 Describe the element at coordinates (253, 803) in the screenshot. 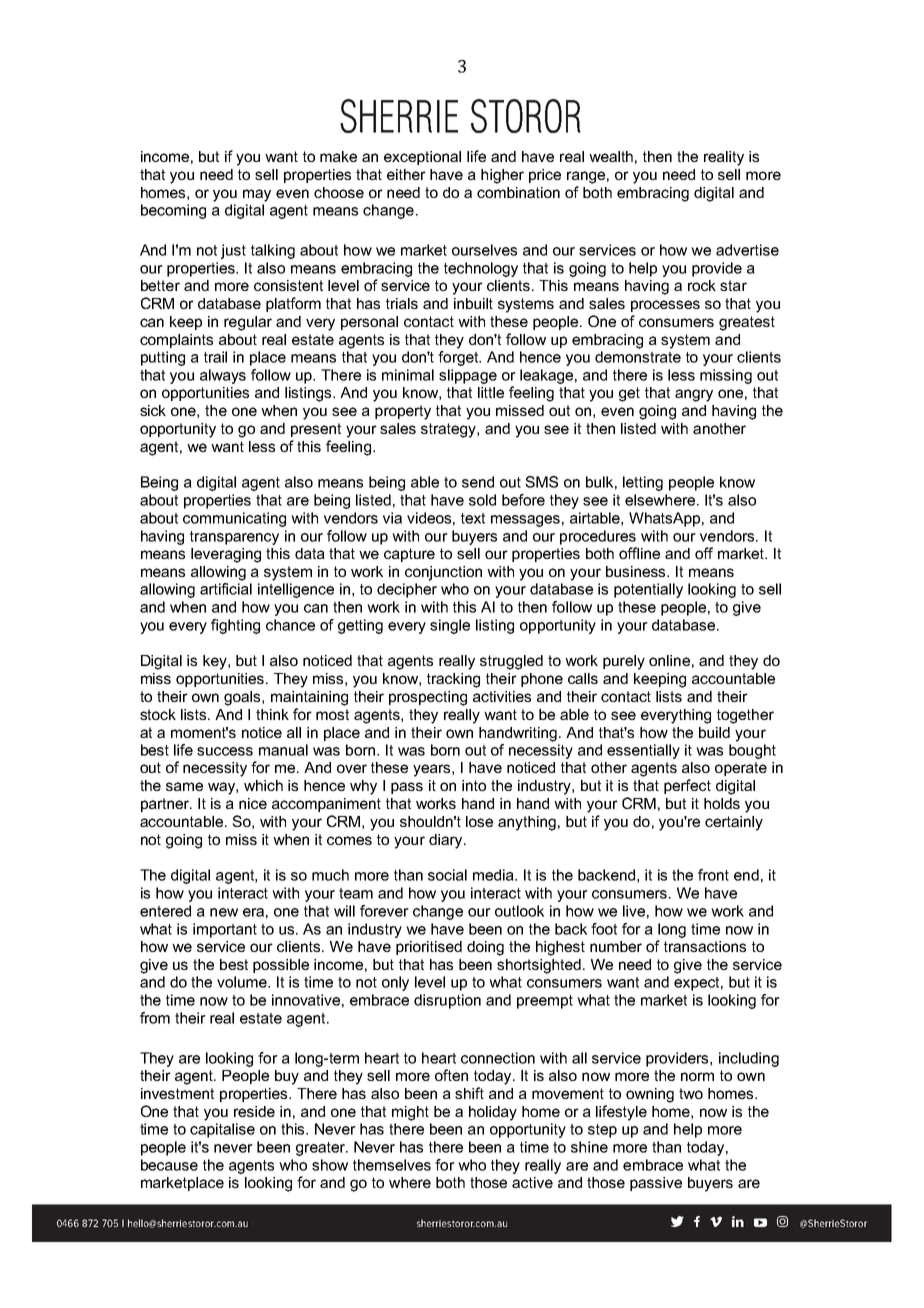

I see `nice` at that location.
